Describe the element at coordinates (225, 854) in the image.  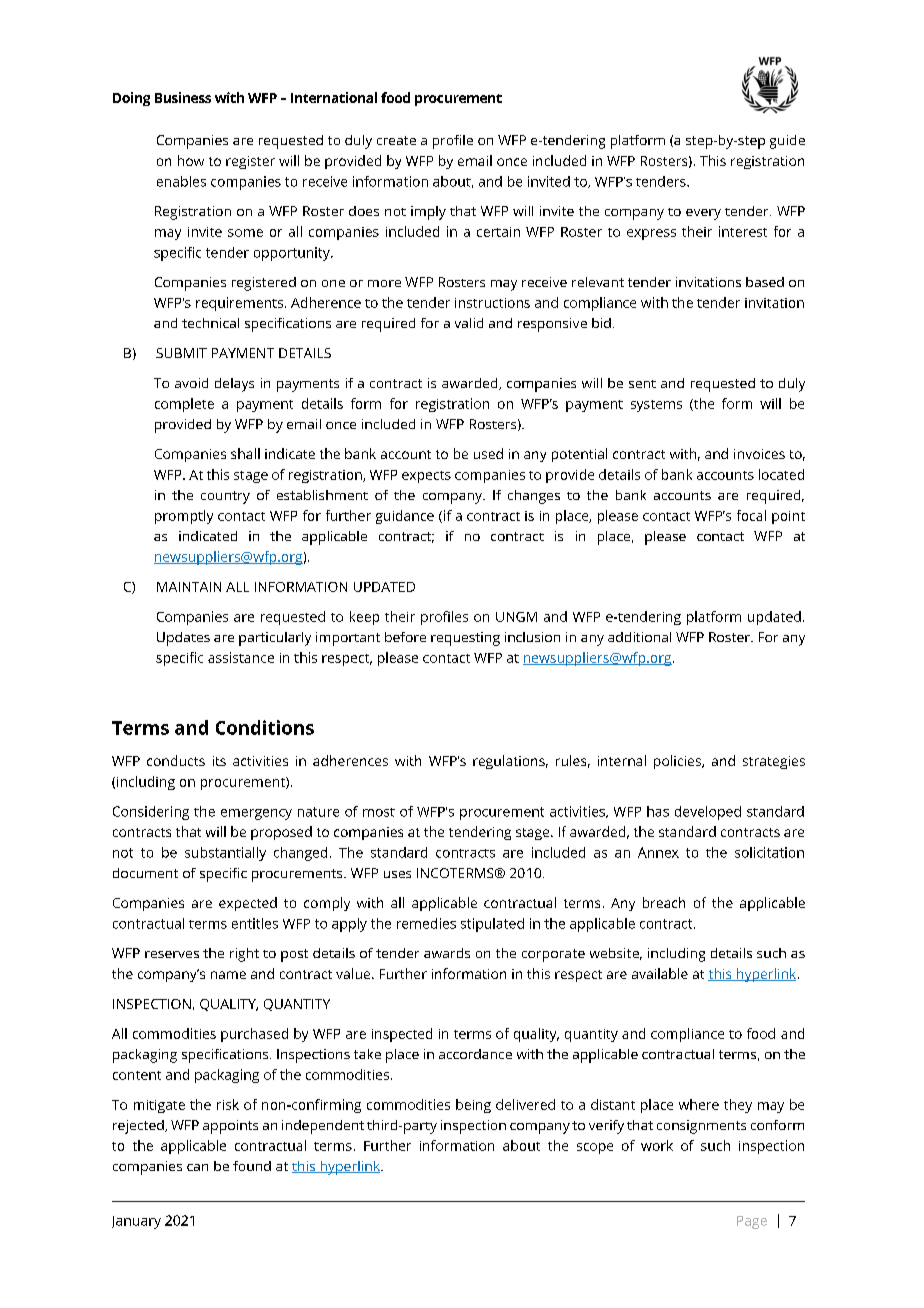
I see `substantially` at that location.
